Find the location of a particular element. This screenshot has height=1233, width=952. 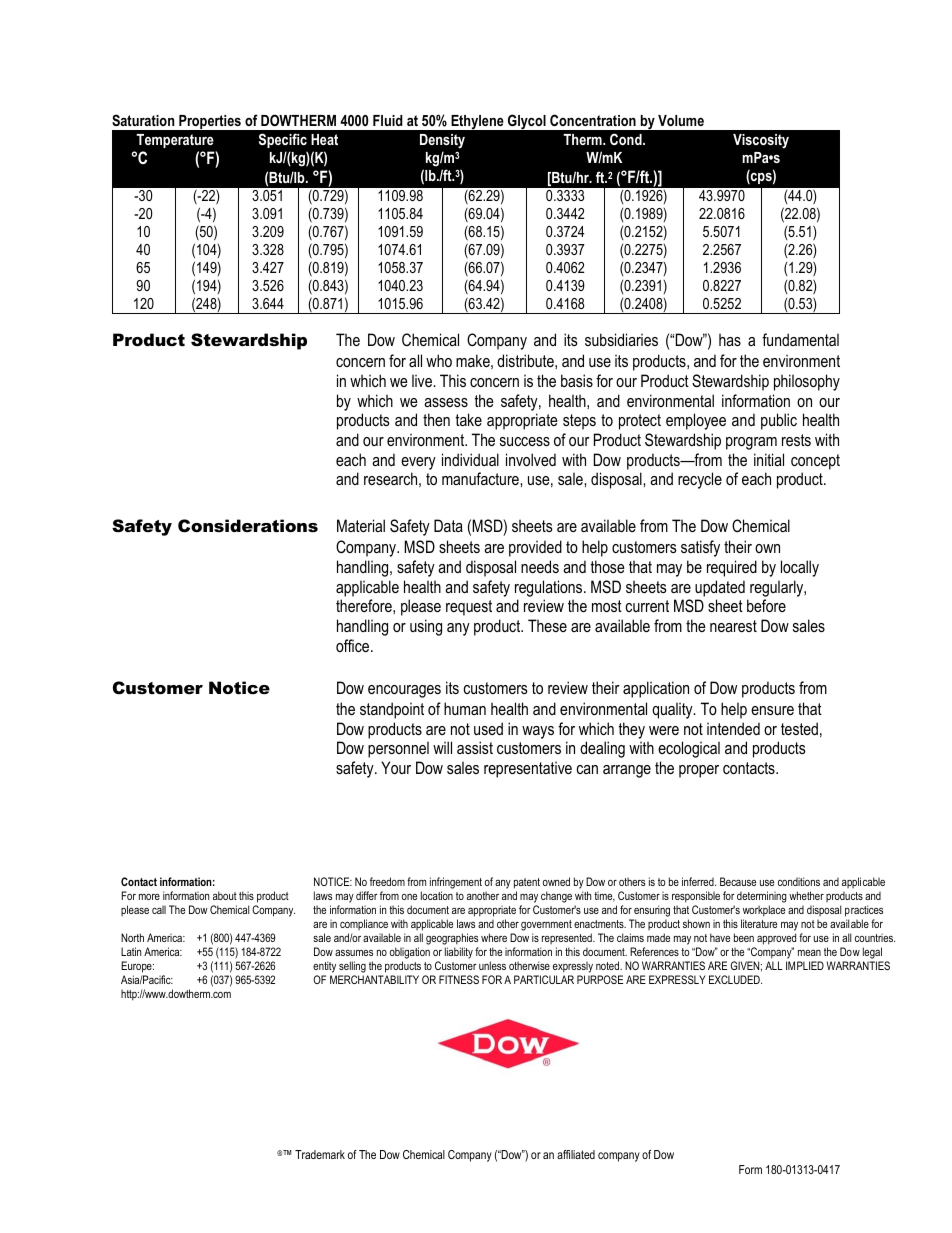

Trademark is located at coordinates (320, 1154).
